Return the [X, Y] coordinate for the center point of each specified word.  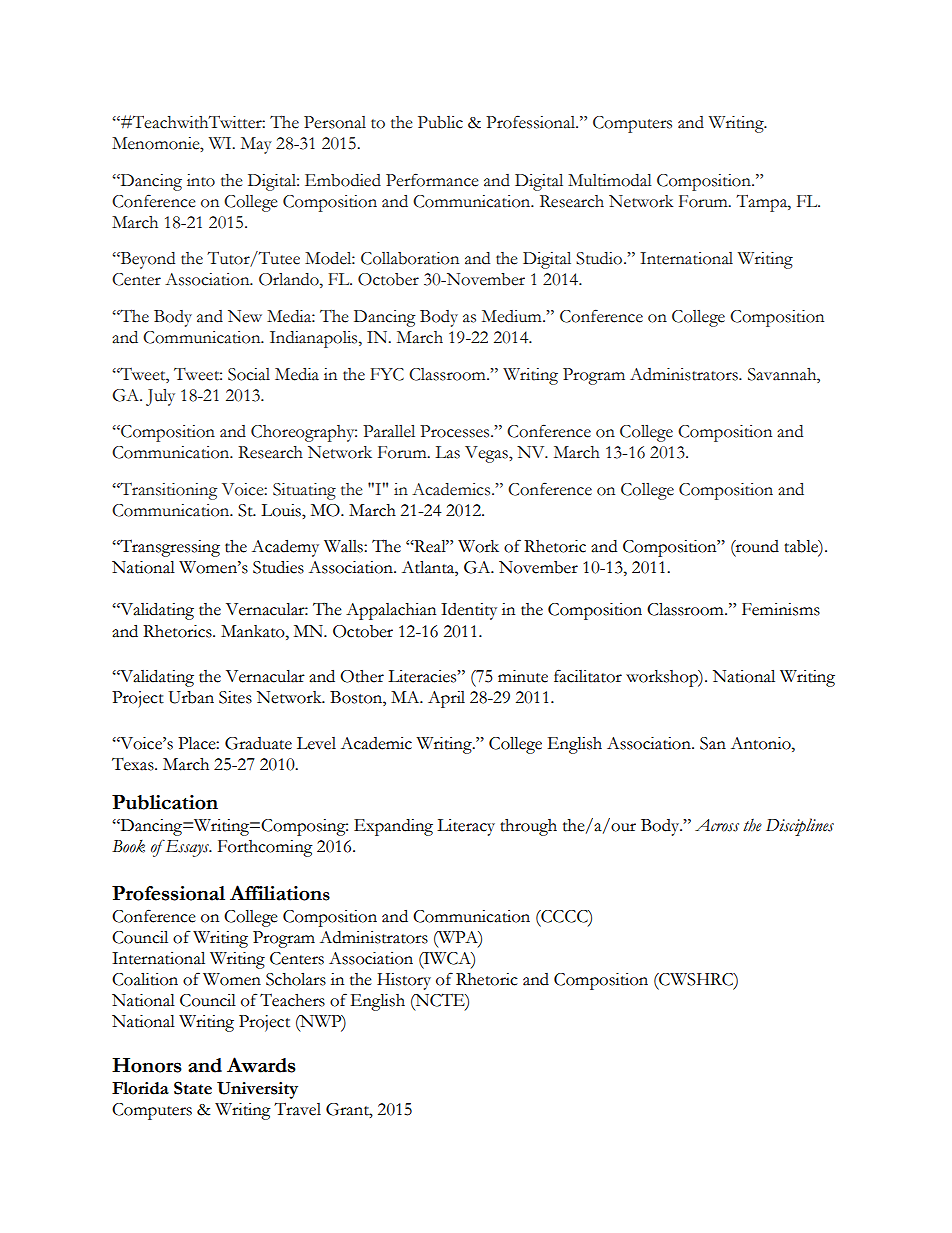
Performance [432, 180]
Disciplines [800, 827]
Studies [278, 567]
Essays [187, 848]
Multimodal [610, 180]
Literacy [466, 827]
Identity [469, 611]
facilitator [588, 676]
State [193, 1088]
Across [717, 825]
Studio [600, 258]
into [201, 180]
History [404, 981]
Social [249, 374]
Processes [456, 431]
